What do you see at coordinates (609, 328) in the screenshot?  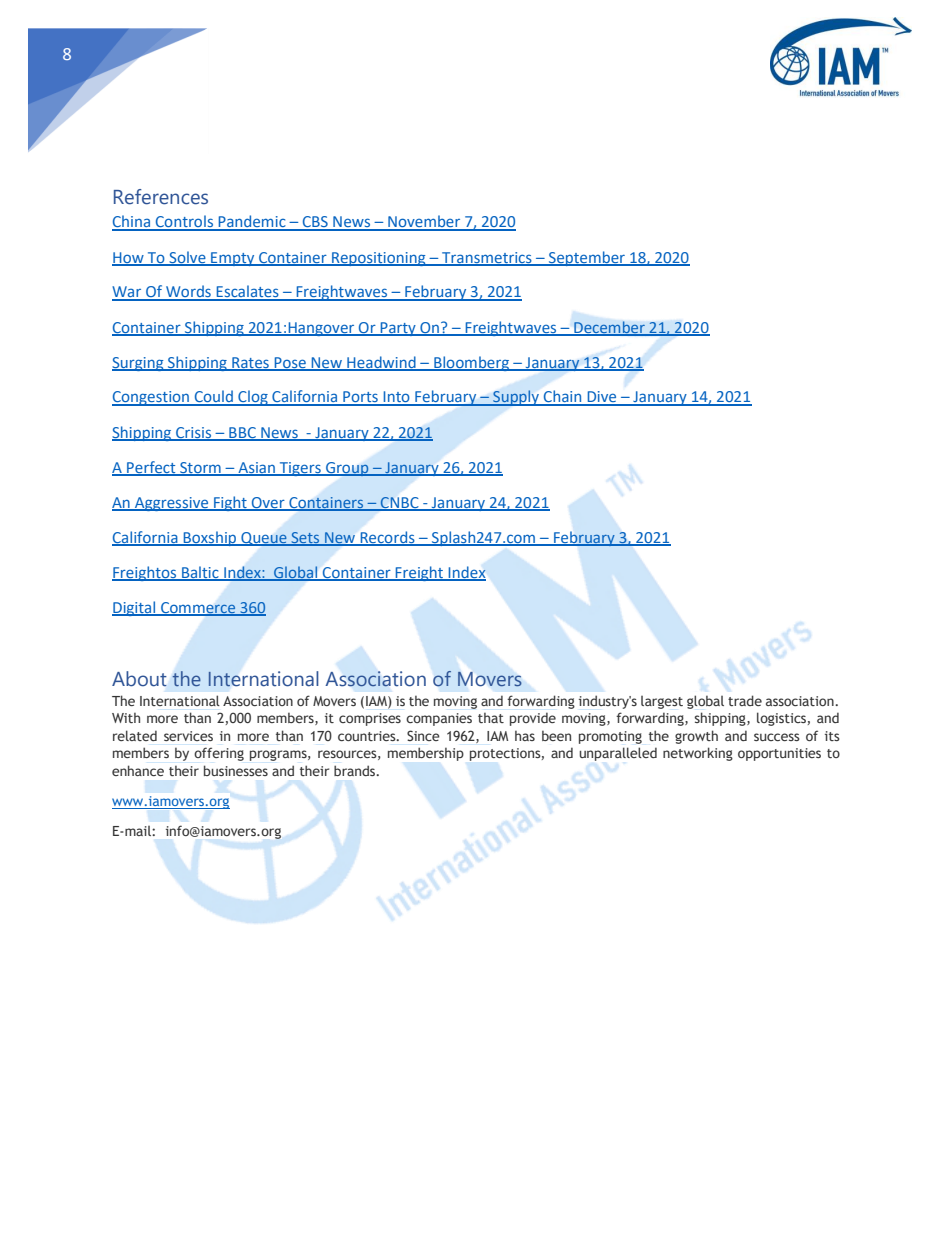 I see `December` at bounding box center [609, 328].
